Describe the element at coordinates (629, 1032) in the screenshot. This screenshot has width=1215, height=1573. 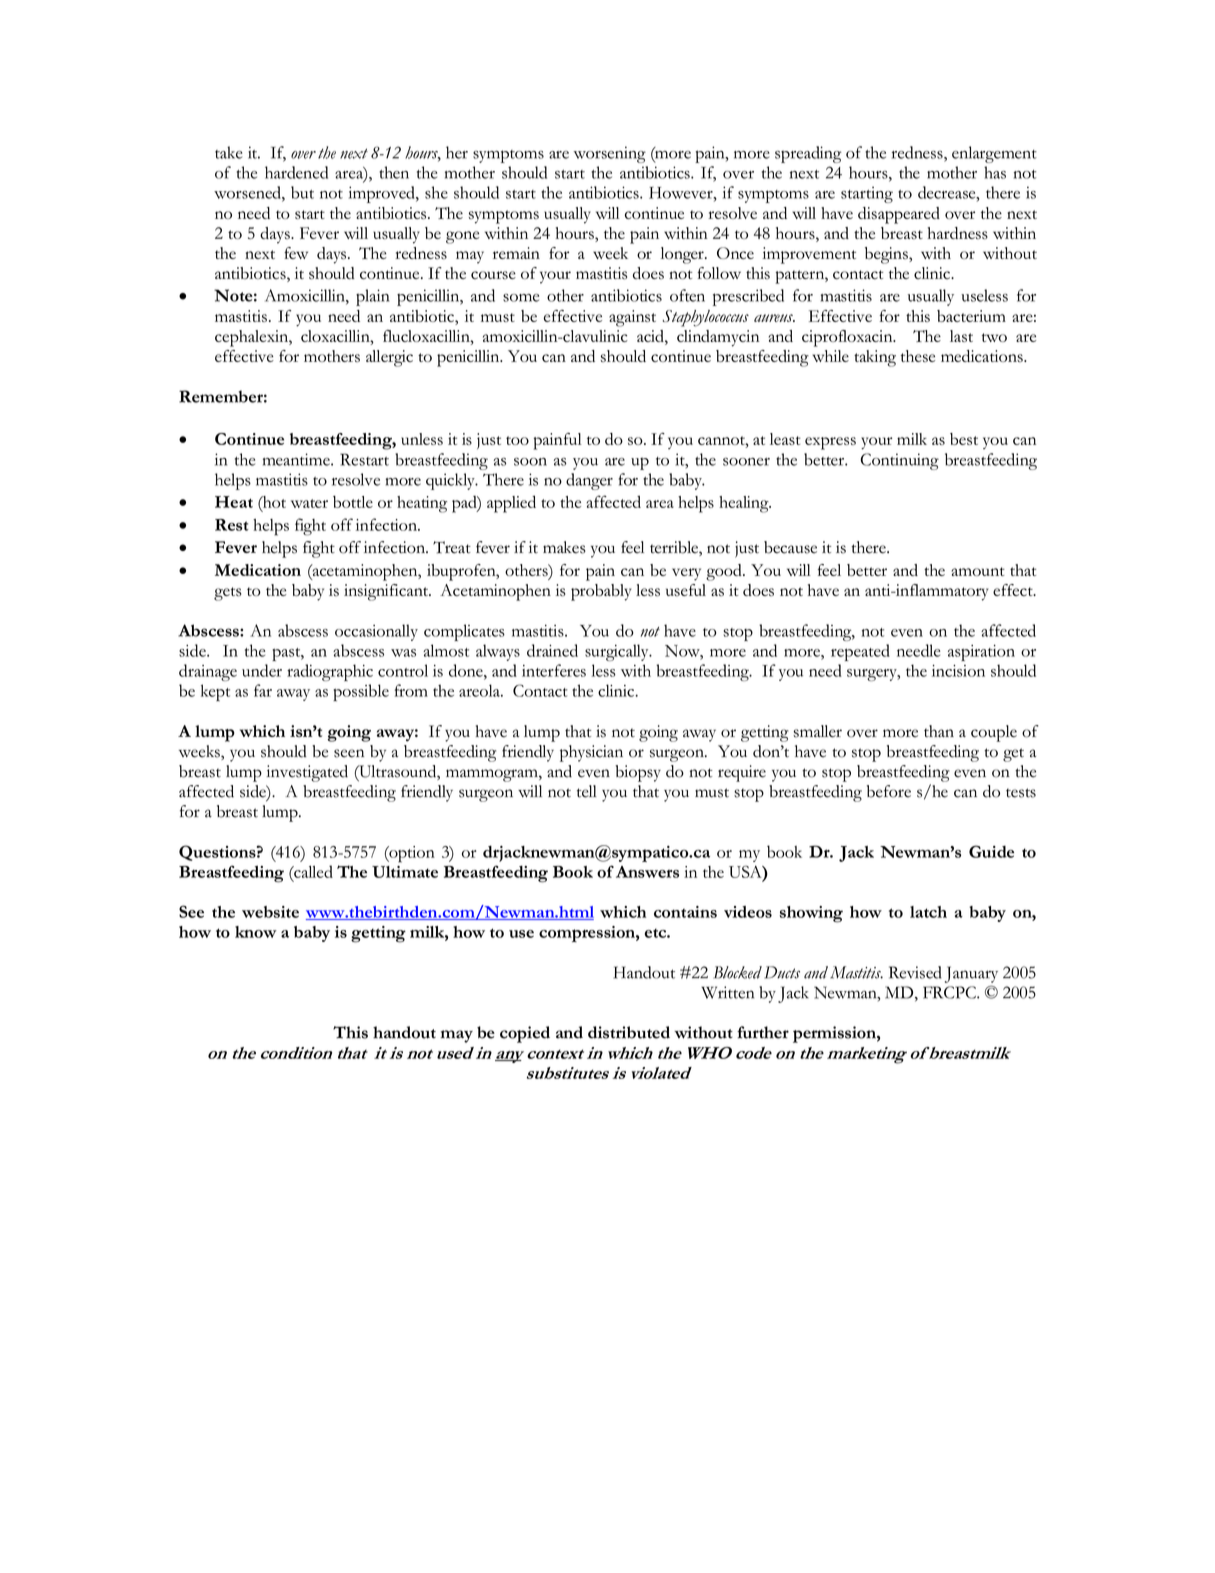
I see `distributed` at that location.
